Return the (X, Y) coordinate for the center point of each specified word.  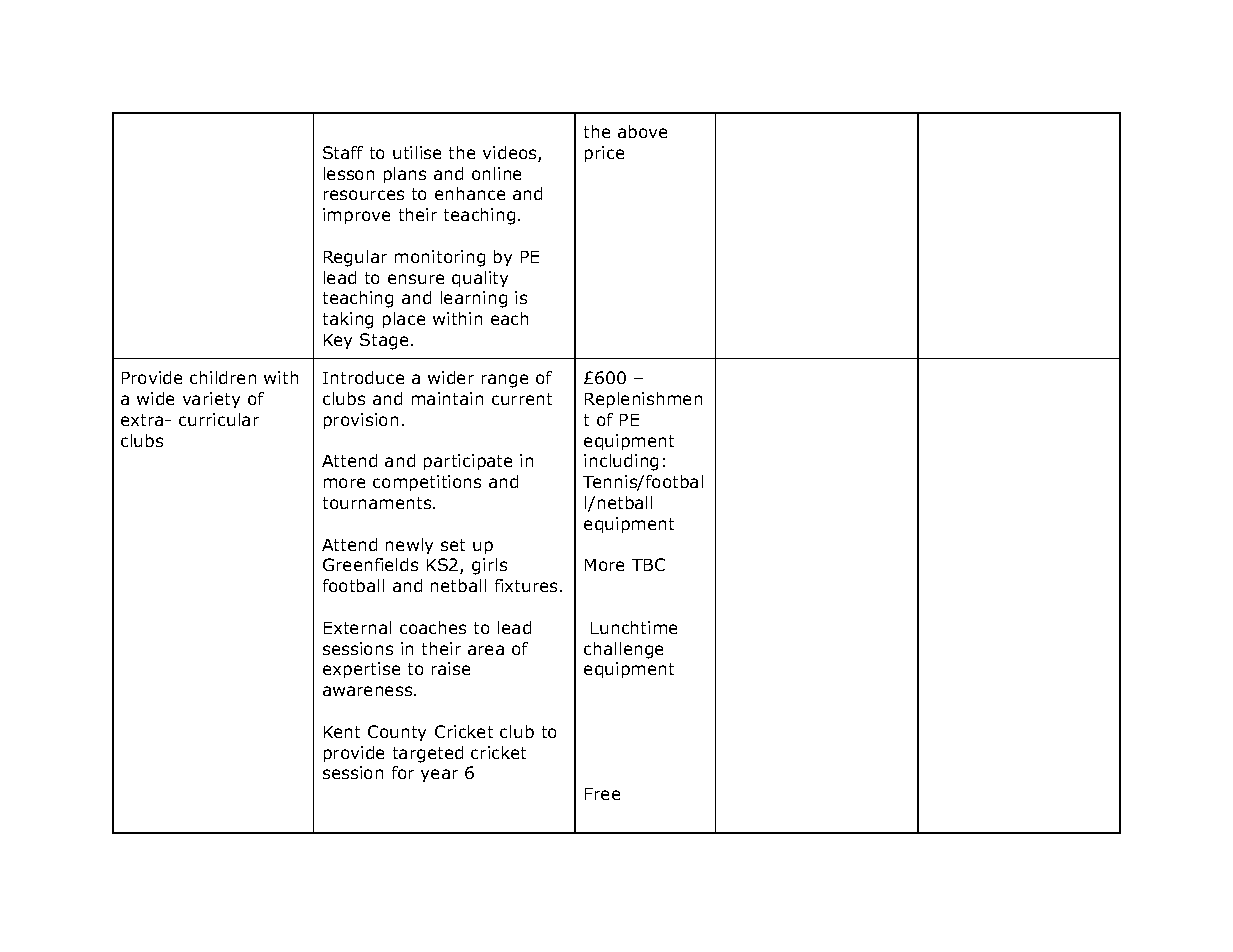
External (357, 627)
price (604, 154)
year (439, 775)
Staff (343, 152)
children (223, 377)
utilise (417, 152)
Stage (384, 341)
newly (409, 546)
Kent (342, 732)
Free (602, 794)
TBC (648, 564)
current (522, 399)
